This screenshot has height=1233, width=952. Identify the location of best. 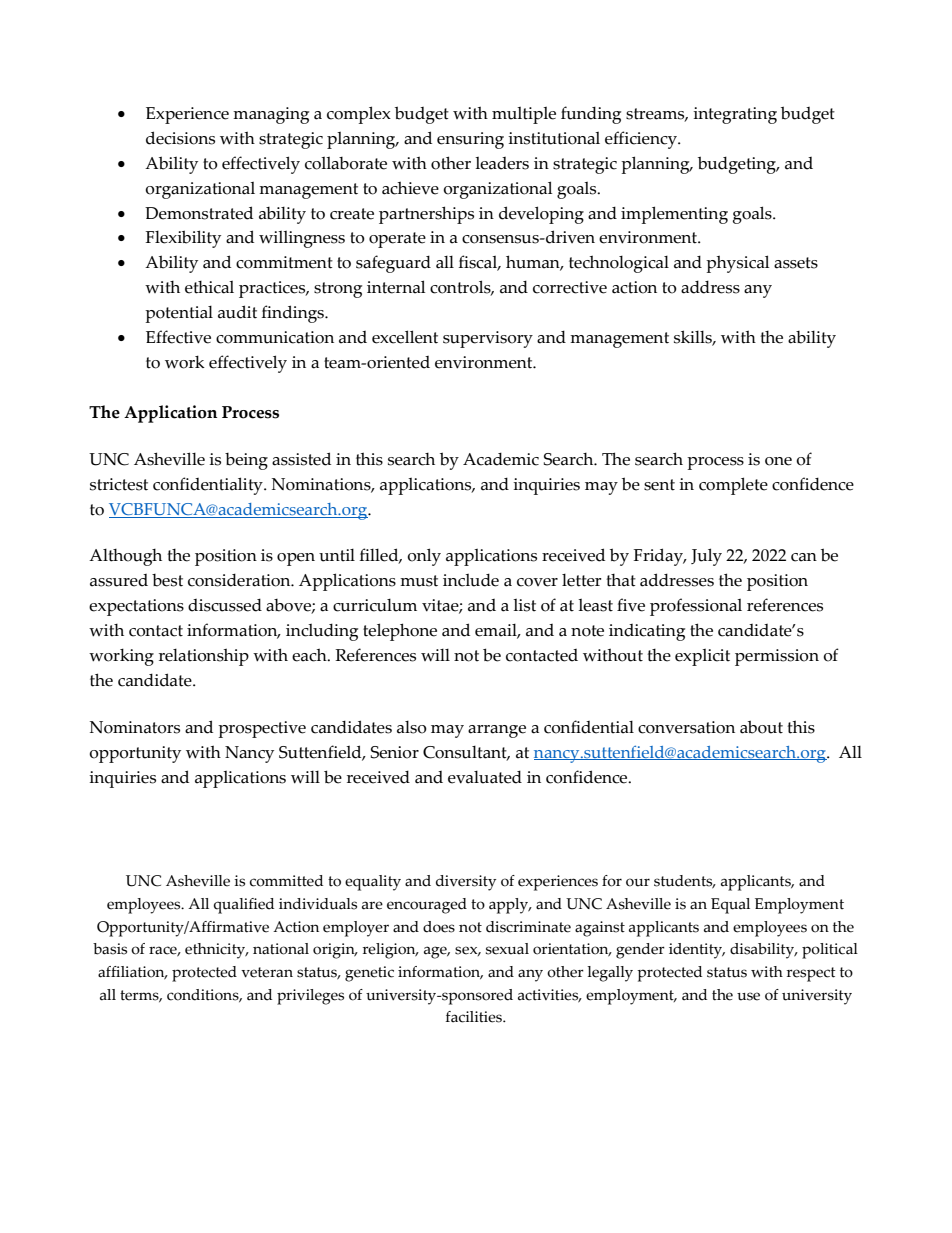
(167, 580).
